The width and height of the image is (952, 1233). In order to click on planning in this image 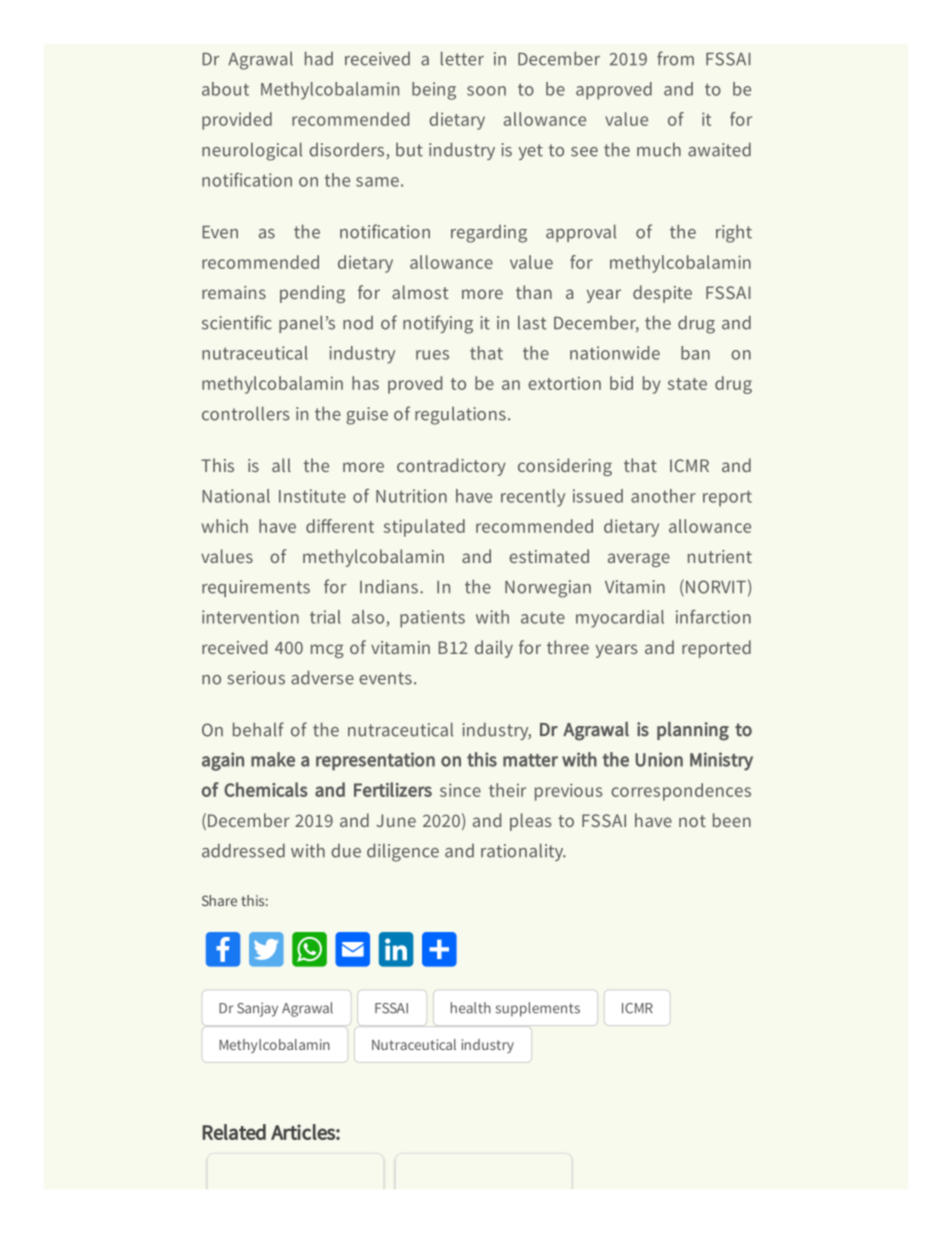, I will do `click(693, 731)`.
